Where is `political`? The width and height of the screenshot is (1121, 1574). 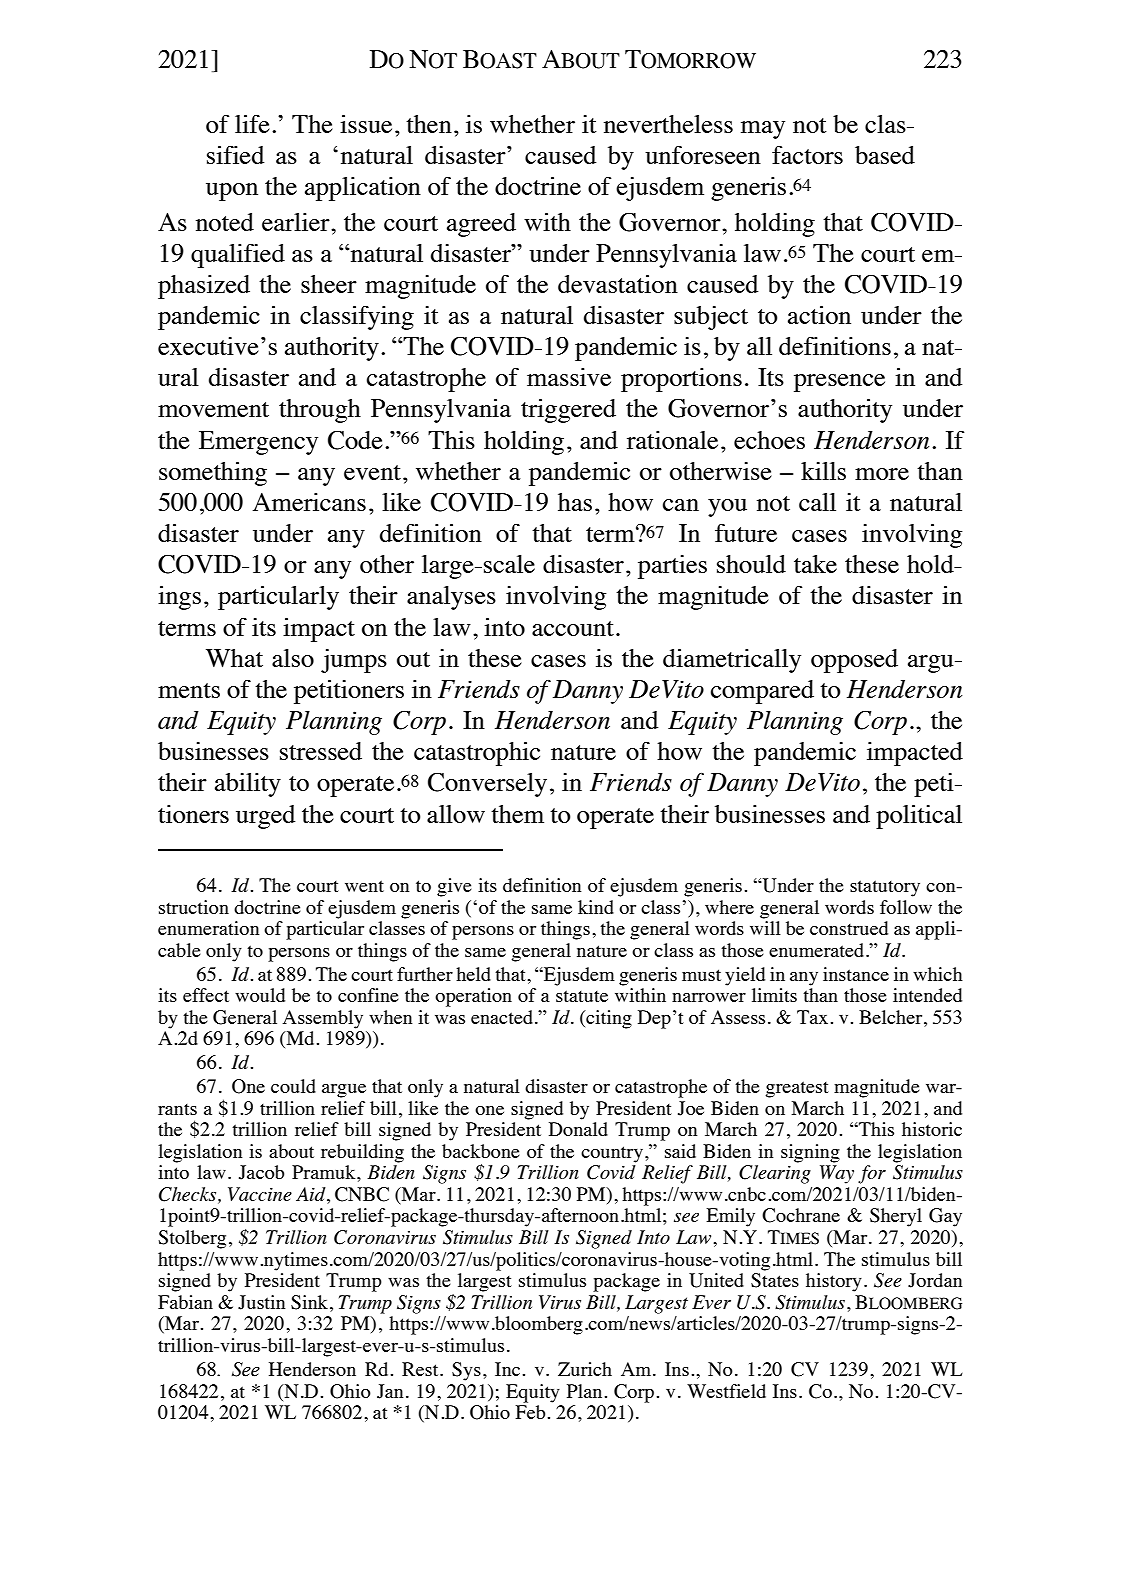
political is located at coordinates (919, 817).
